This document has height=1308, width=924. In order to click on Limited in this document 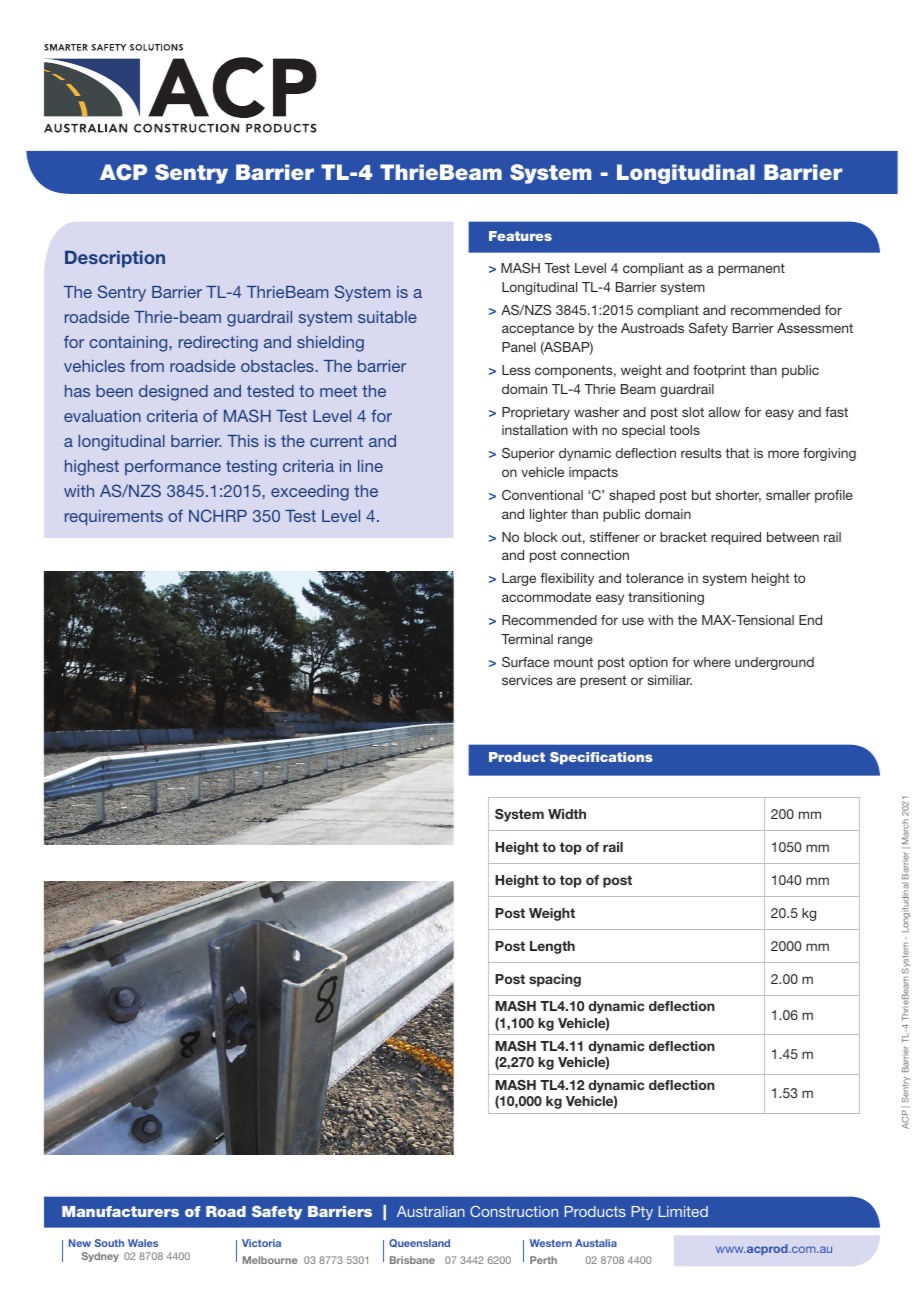, I will do `click(683, 1211)`.
